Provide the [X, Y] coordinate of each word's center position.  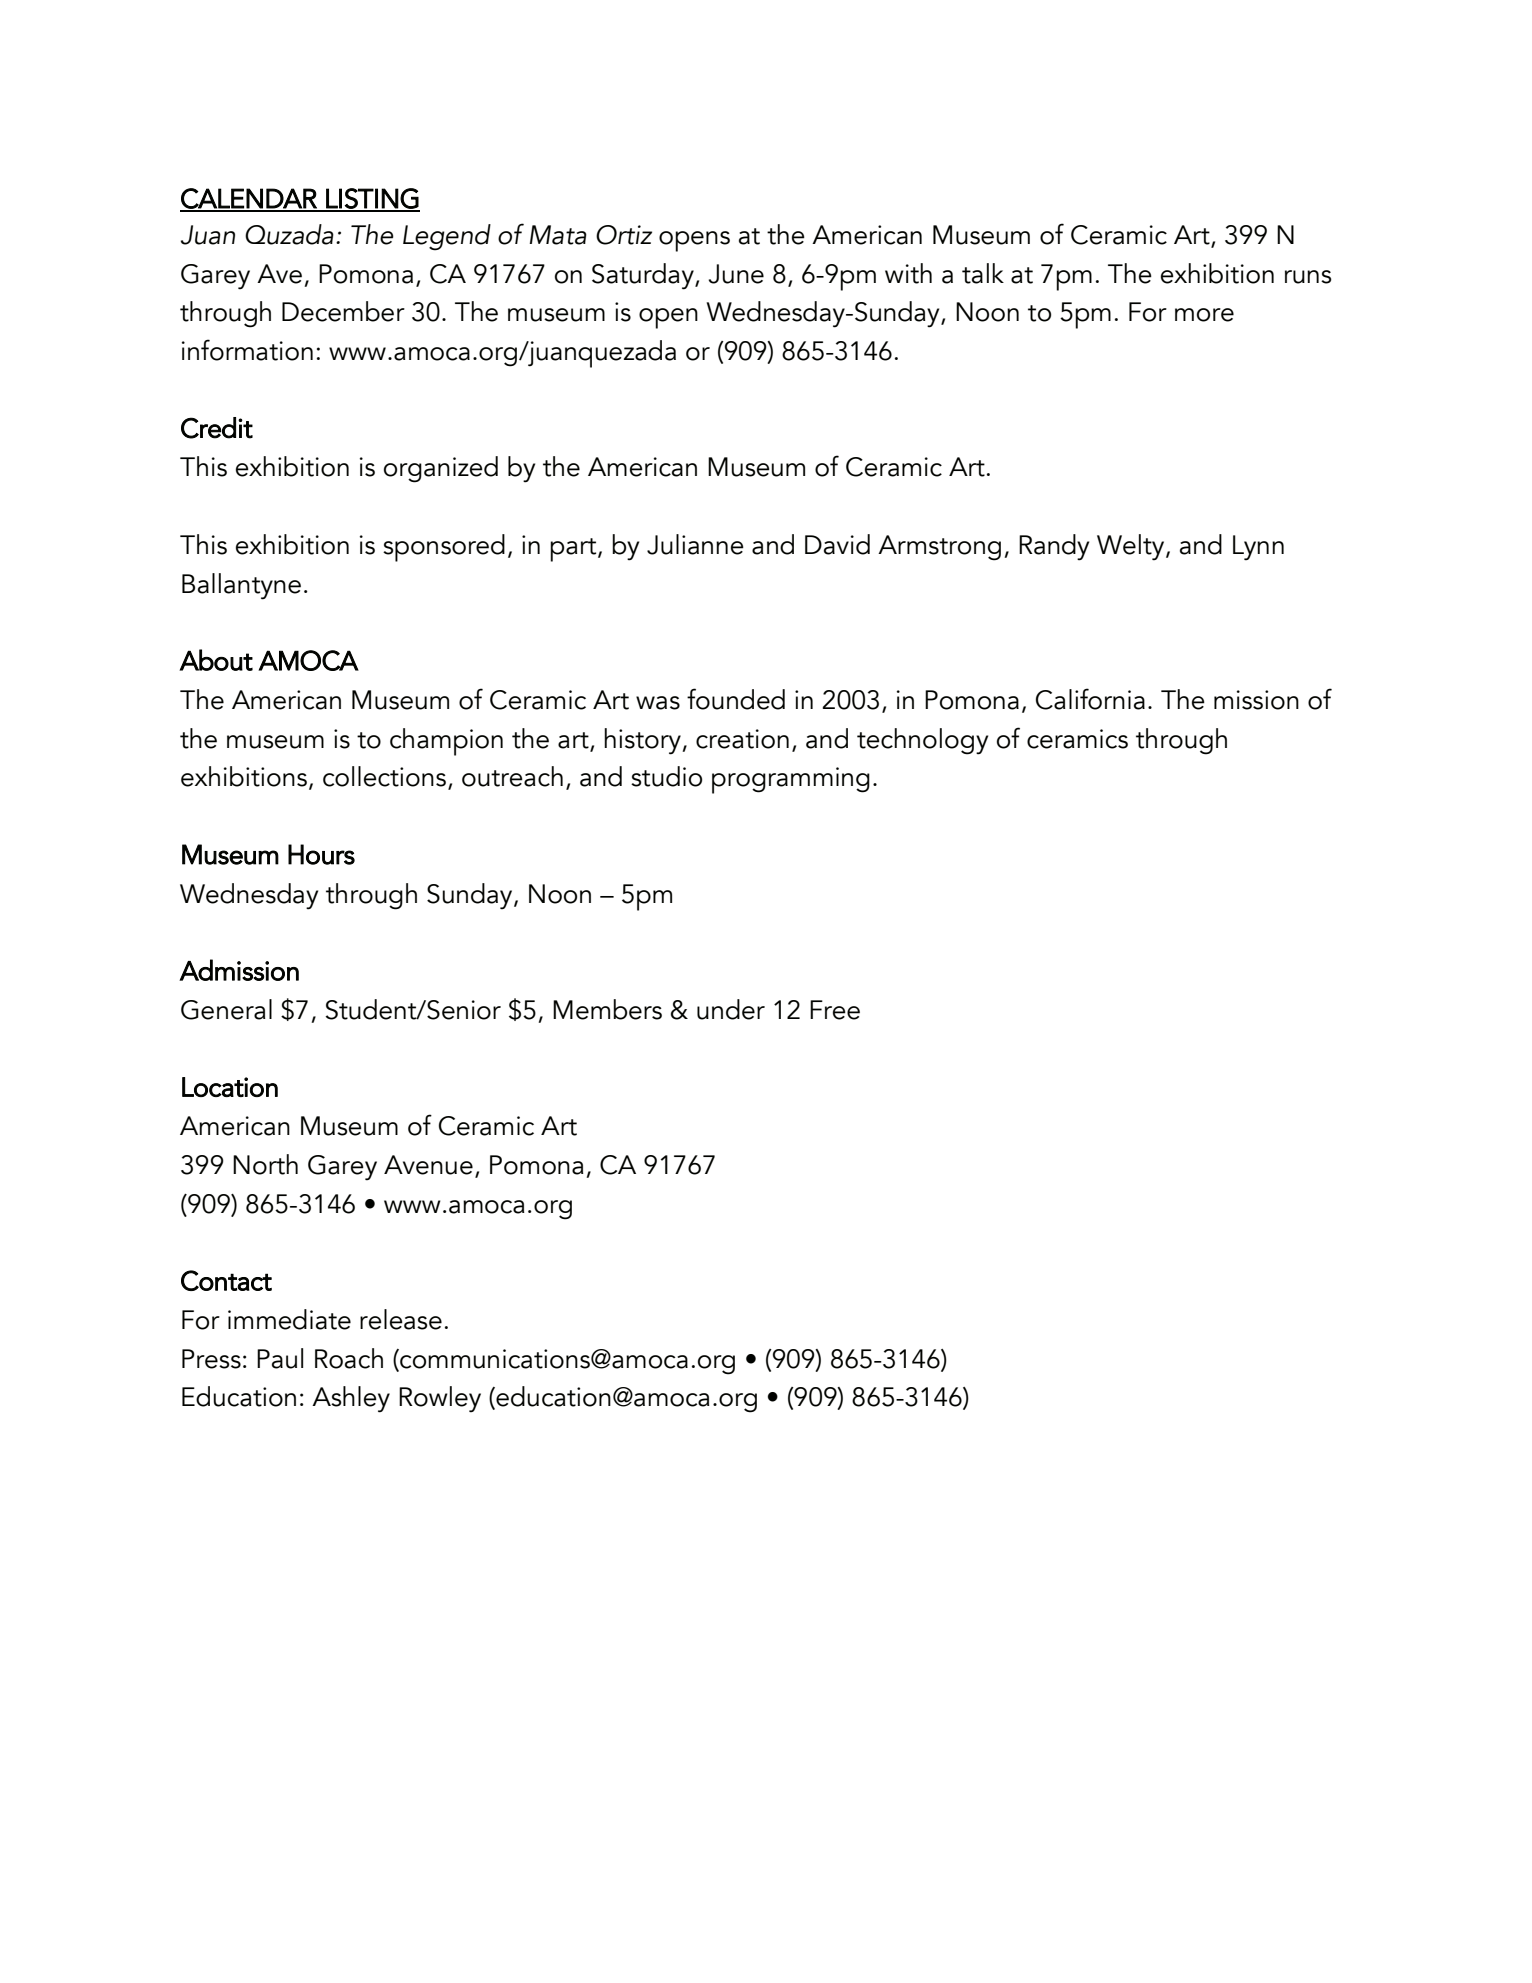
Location [230, 1087]
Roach [349, 1358]
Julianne [695, 544]
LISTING [372, 199]
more [1204, 315]
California [1090, 699]
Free [835, 1010]
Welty [1132, 547]
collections [384, 776]
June [736, 274]
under [731, 1009]
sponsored [444, 548]
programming [791, 780]
